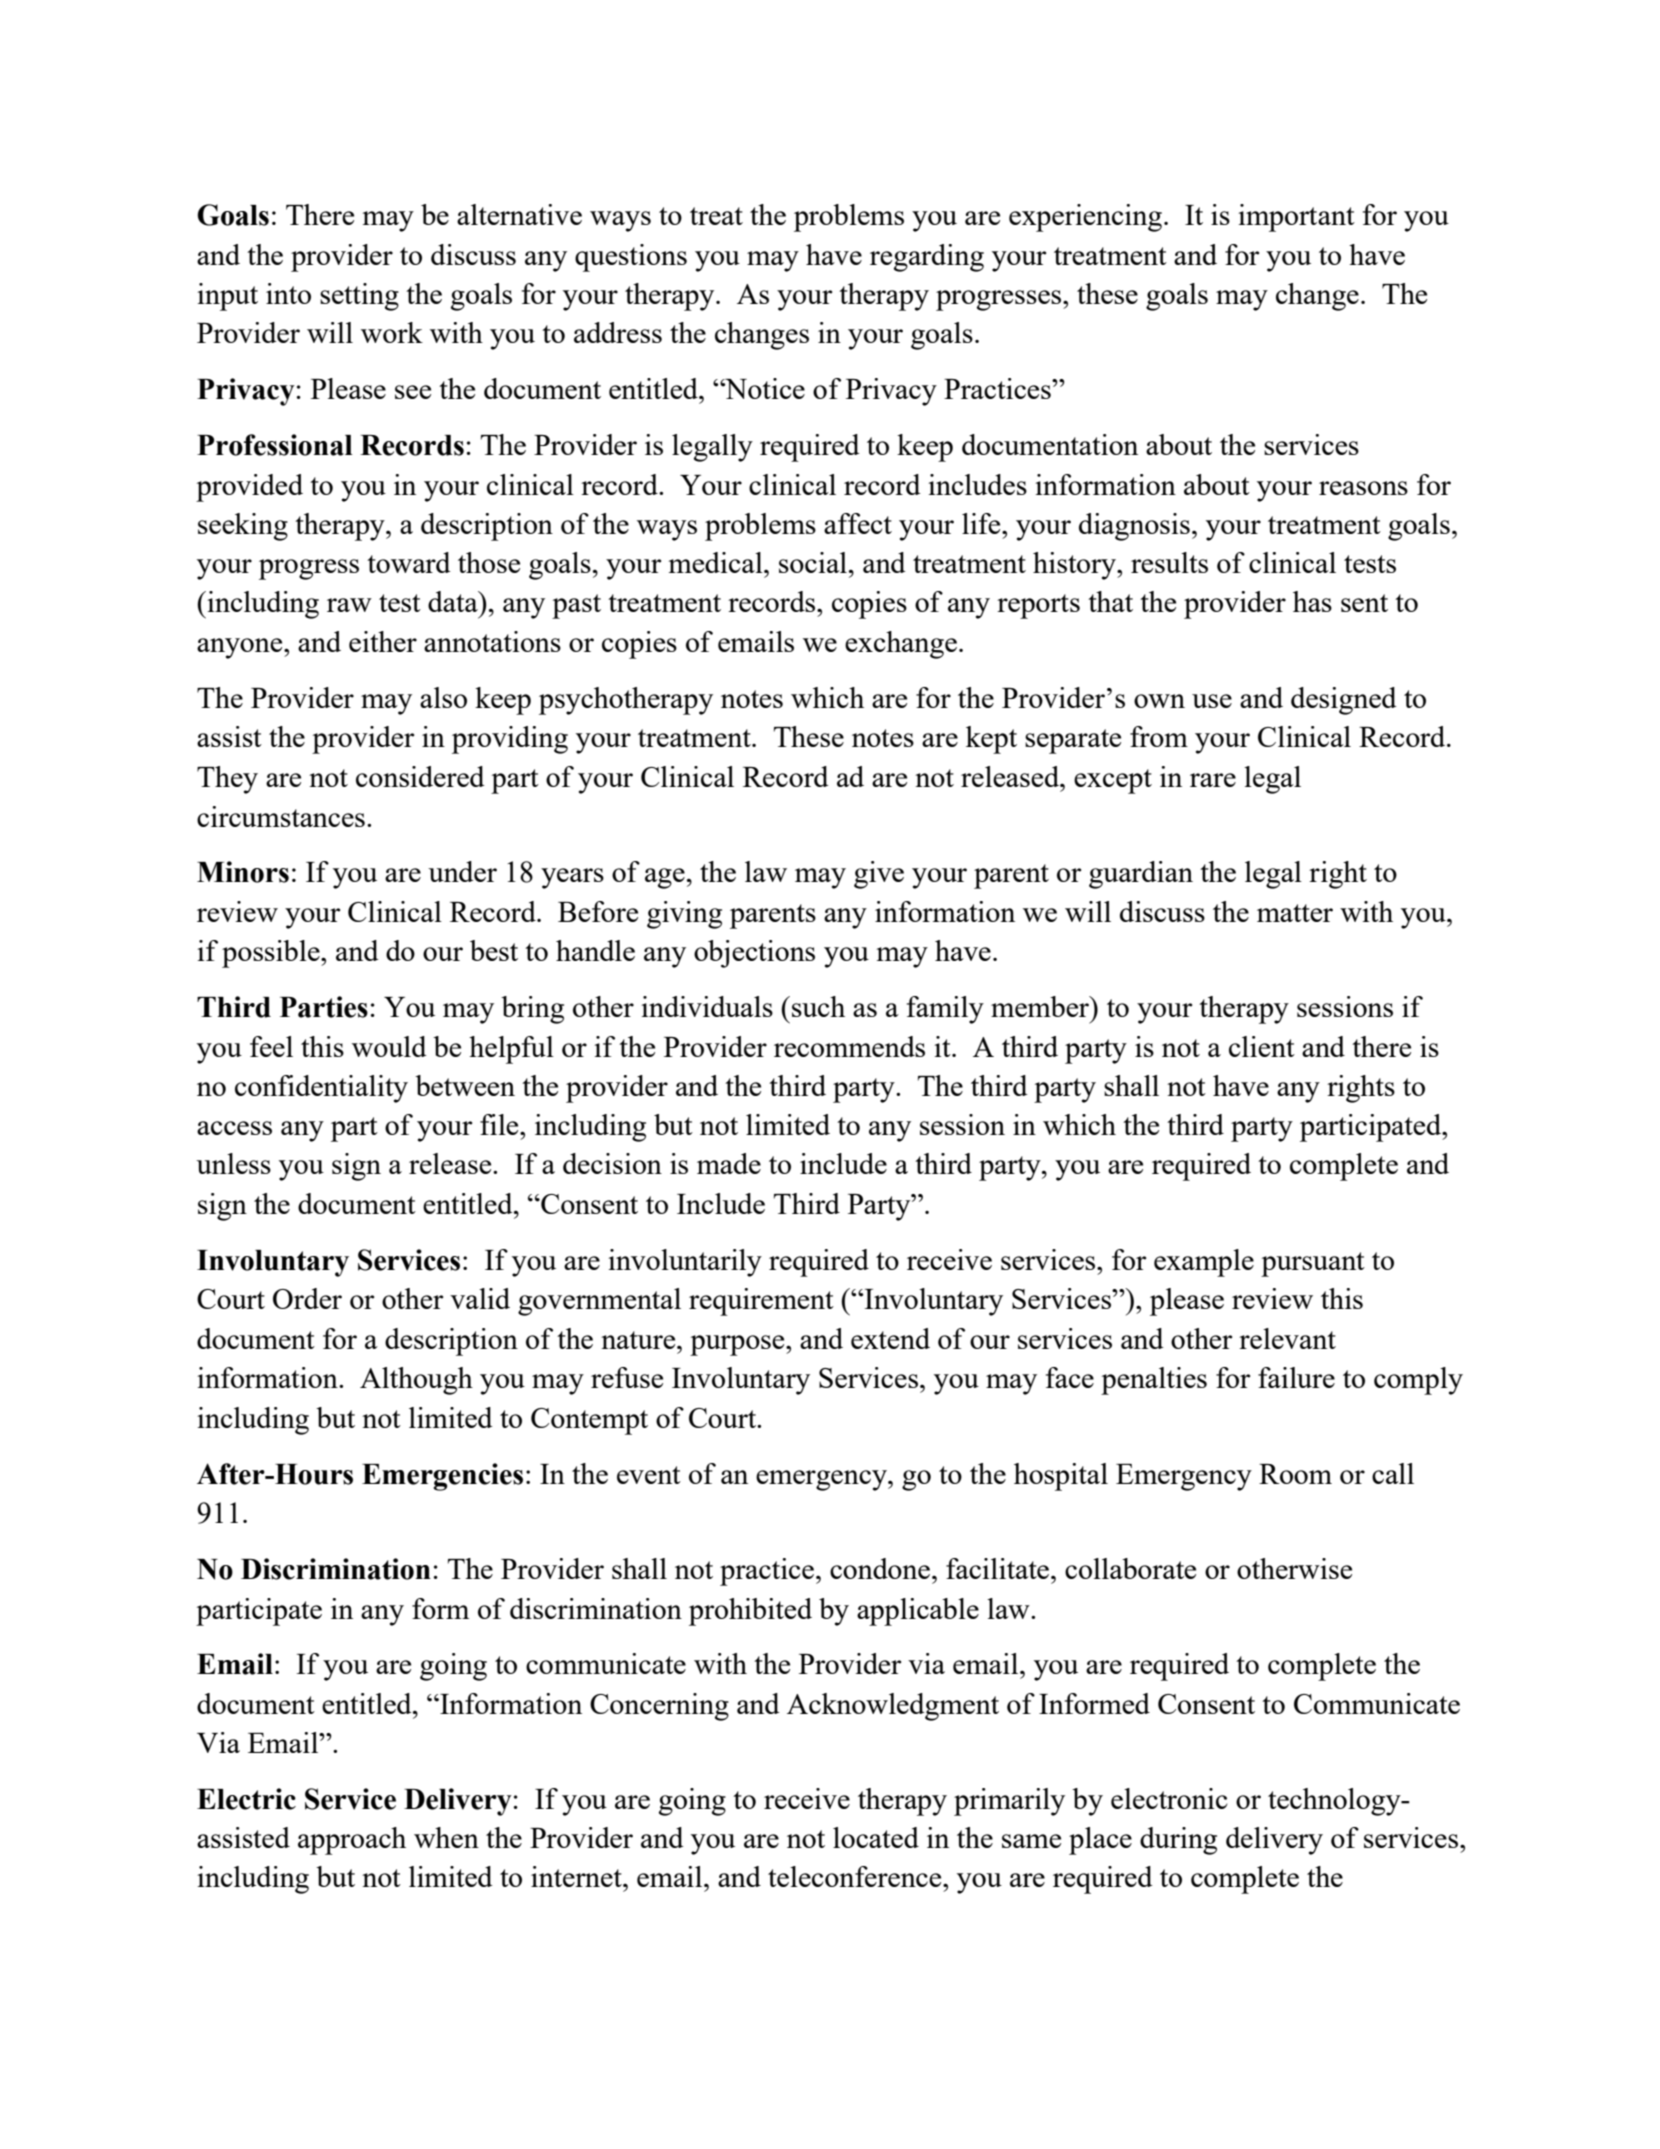 The height and width of the screenshot is (2149, 1660). Describe the element at coordinates (1213, 780) in the screenshot. I see `rare` at that location.
